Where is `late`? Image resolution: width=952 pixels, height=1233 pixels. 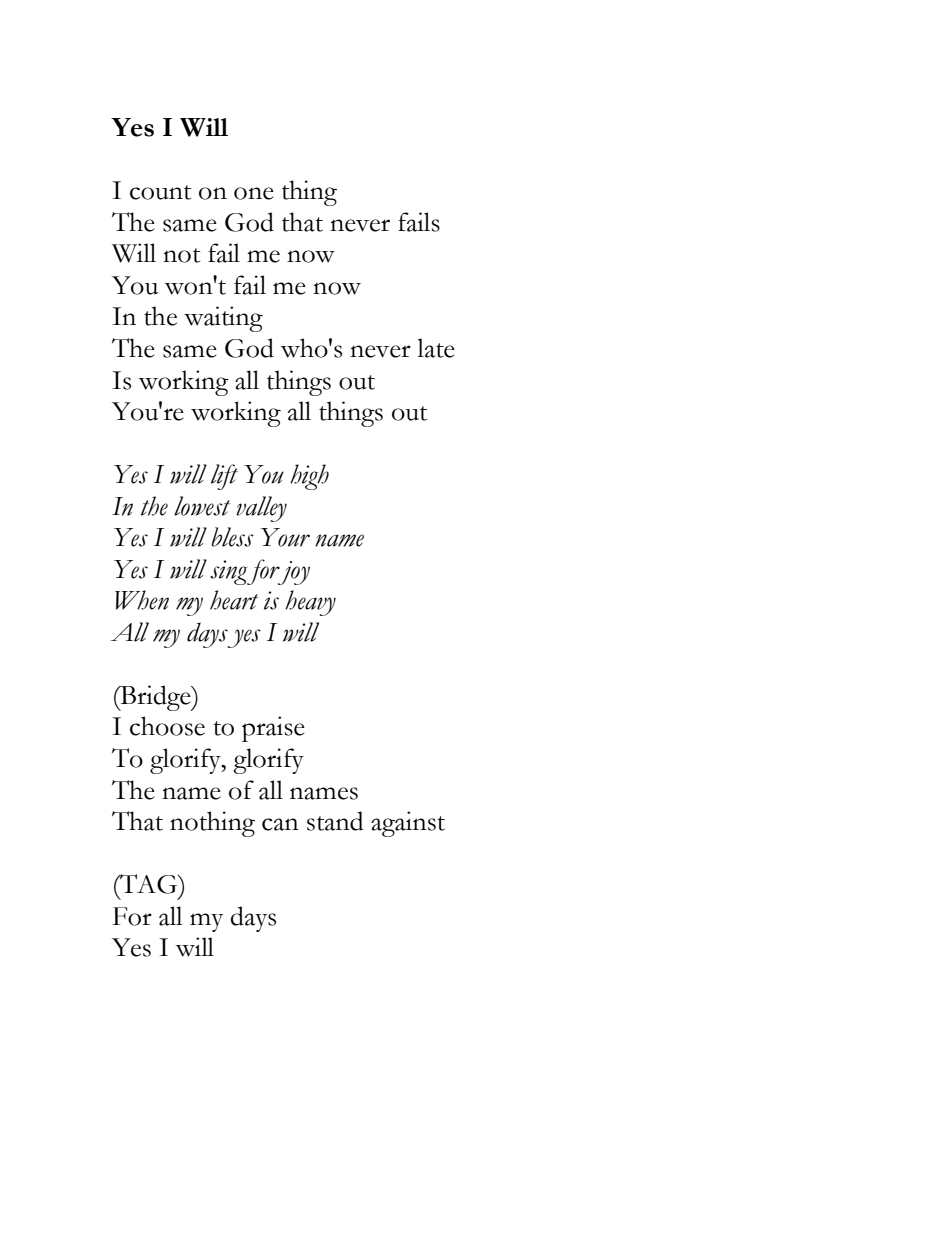 late is located at coordinates (436, 348).
